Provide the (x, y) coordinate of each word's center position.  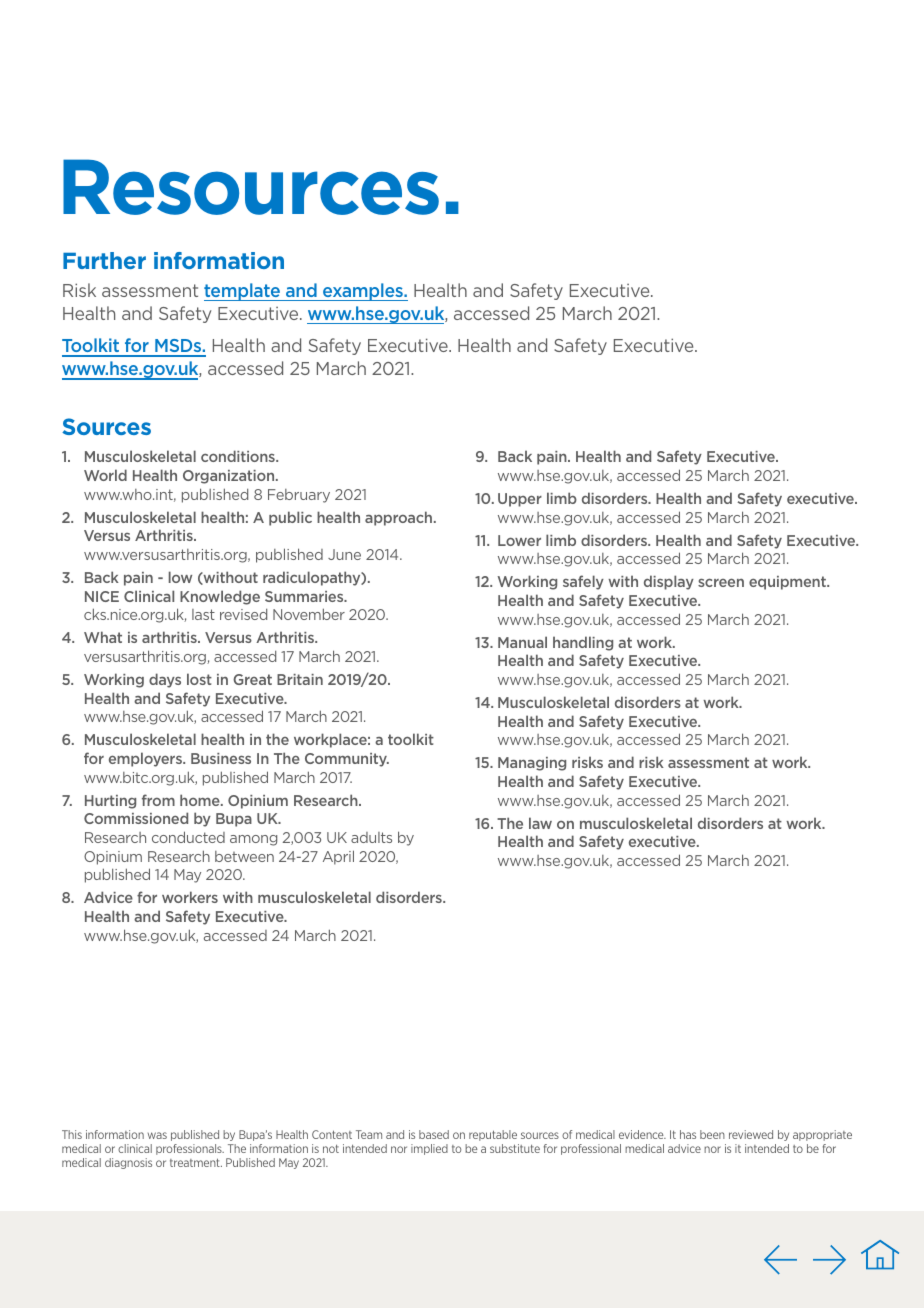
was (157, 1135)
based (434, 1134)
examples (363, 292)
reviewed (751, 1134)
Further (104, 260)
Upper (520, 500)
